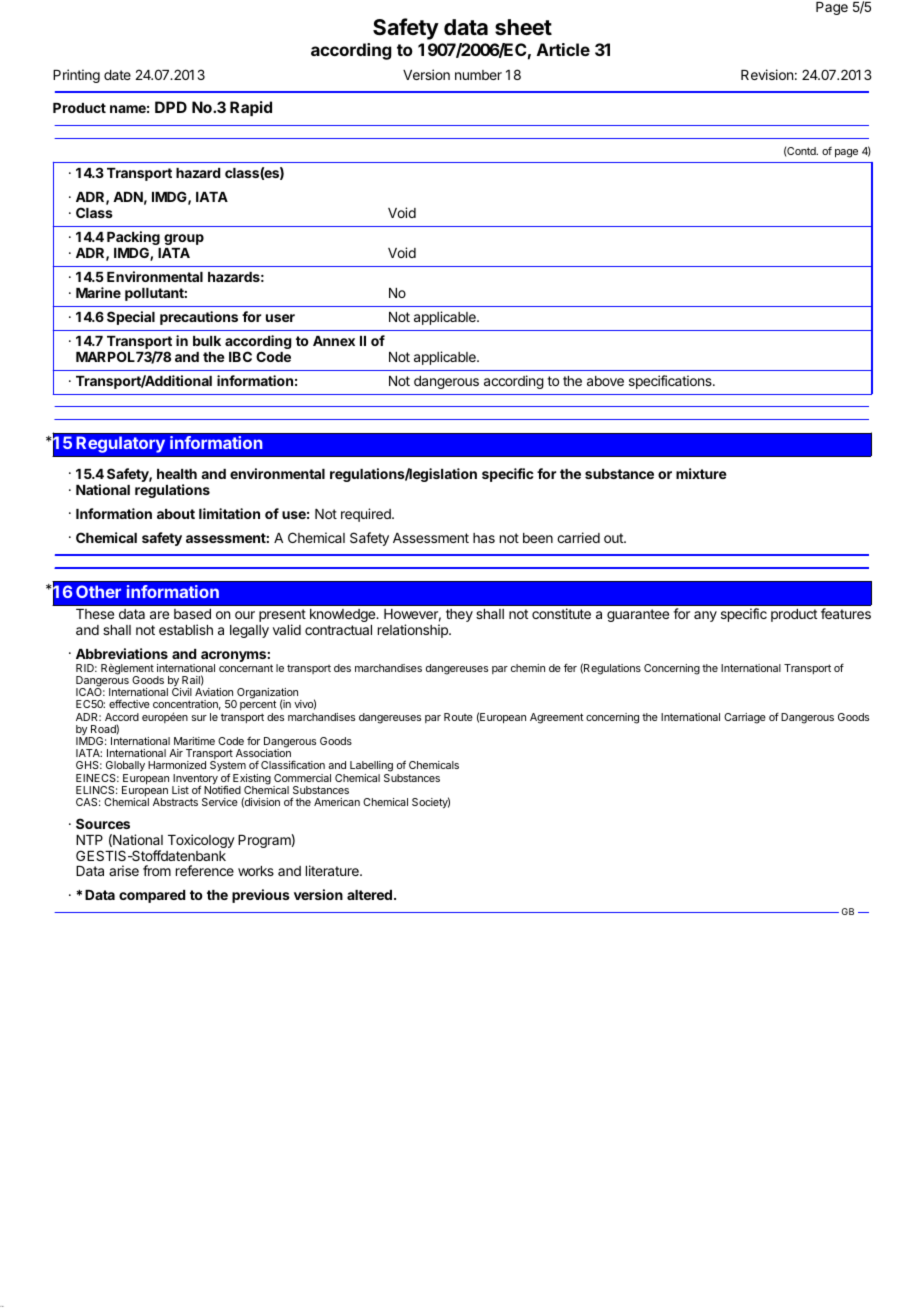 This screenshot has height=1308, width=924. I want to click on required, so click(367, 515).
